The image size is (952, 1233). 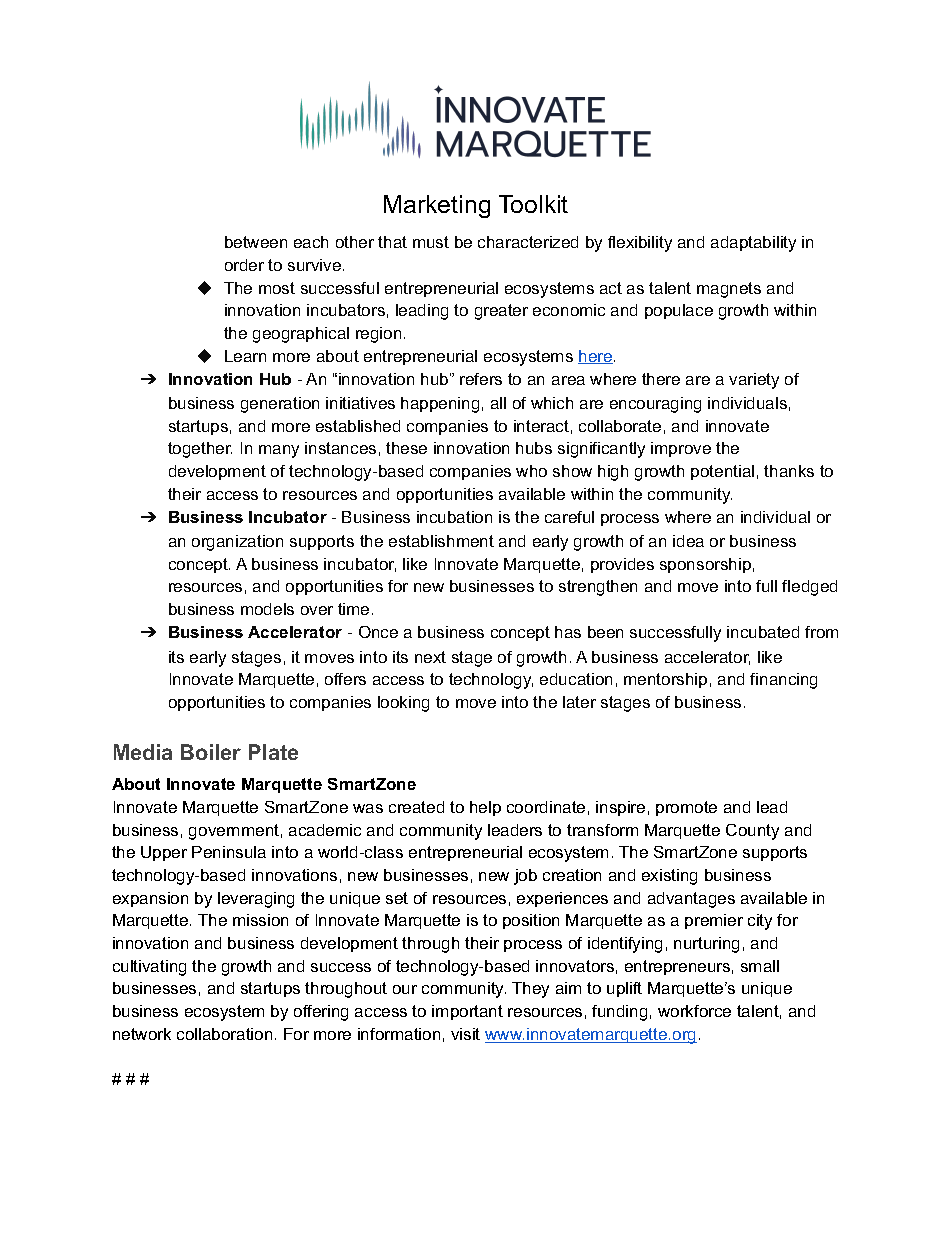 What do you see at coordinates (753, 244) in the page?
I see `adaptability` at bounding box center [753, 244].
